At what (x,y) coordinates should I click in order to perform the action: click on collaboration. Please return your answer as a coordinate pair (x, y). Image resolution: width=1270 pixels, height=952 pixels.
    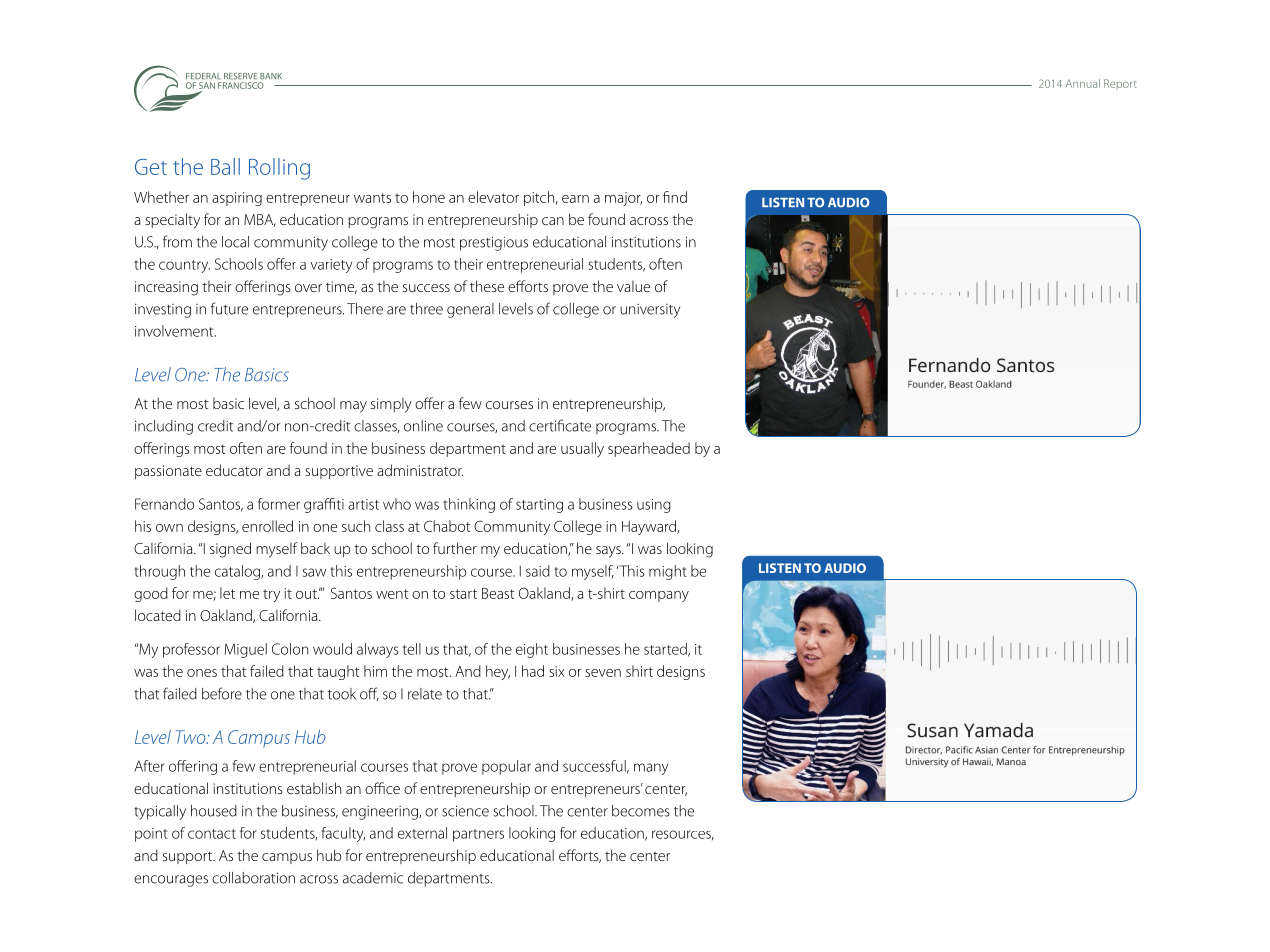
    Looking at the image, I should click on (253, 878).
